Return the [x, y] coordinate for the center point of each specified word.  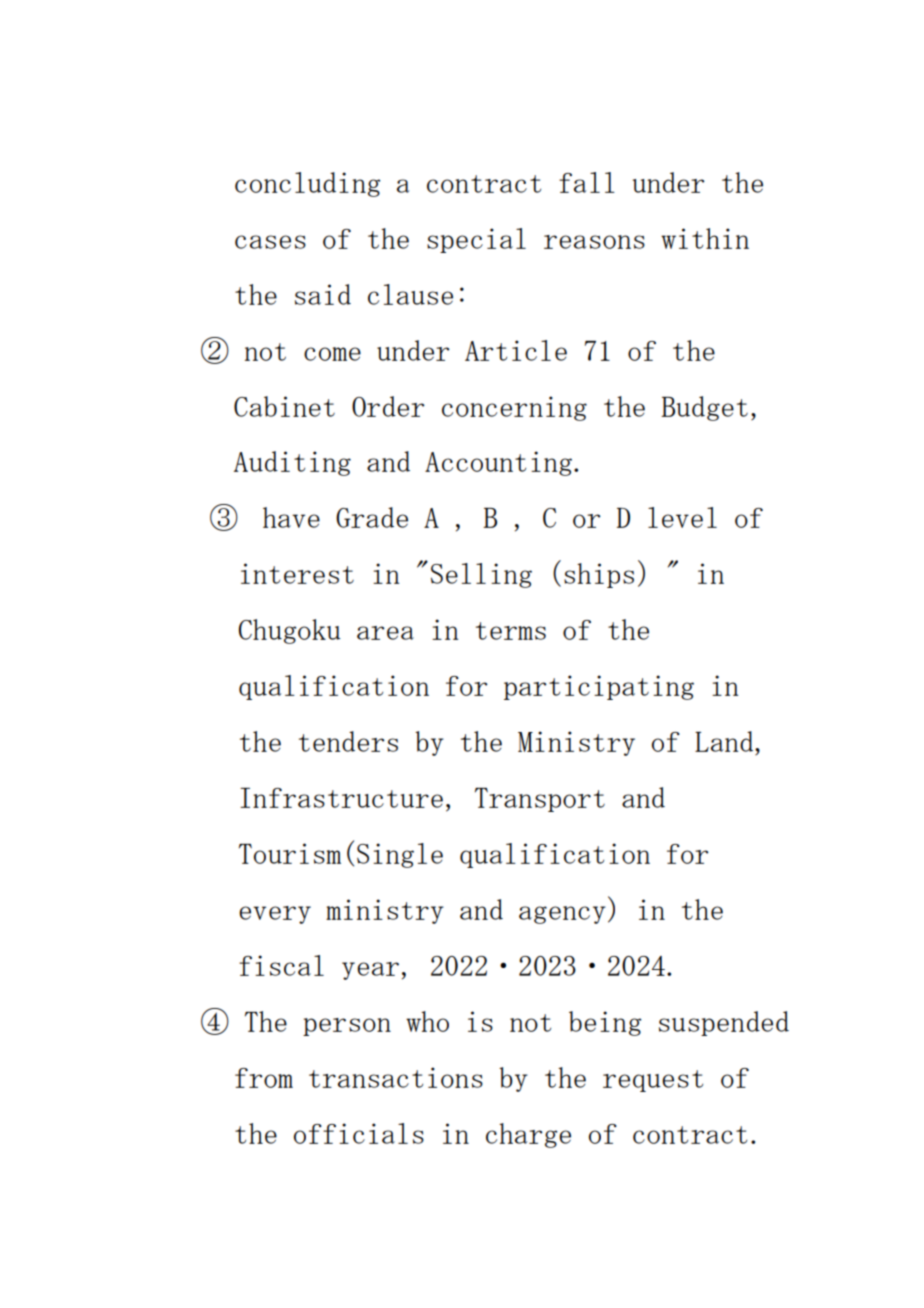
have [291, 517]
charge [528, 1135]
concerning [514, 408]
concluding [307, 184]
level [682, 517]
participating [599, 687]
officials [359, 1133]
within [705, 238]
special [476, 240]
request [653, 1081]
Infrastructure [341, 798]
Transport [540, 800]
